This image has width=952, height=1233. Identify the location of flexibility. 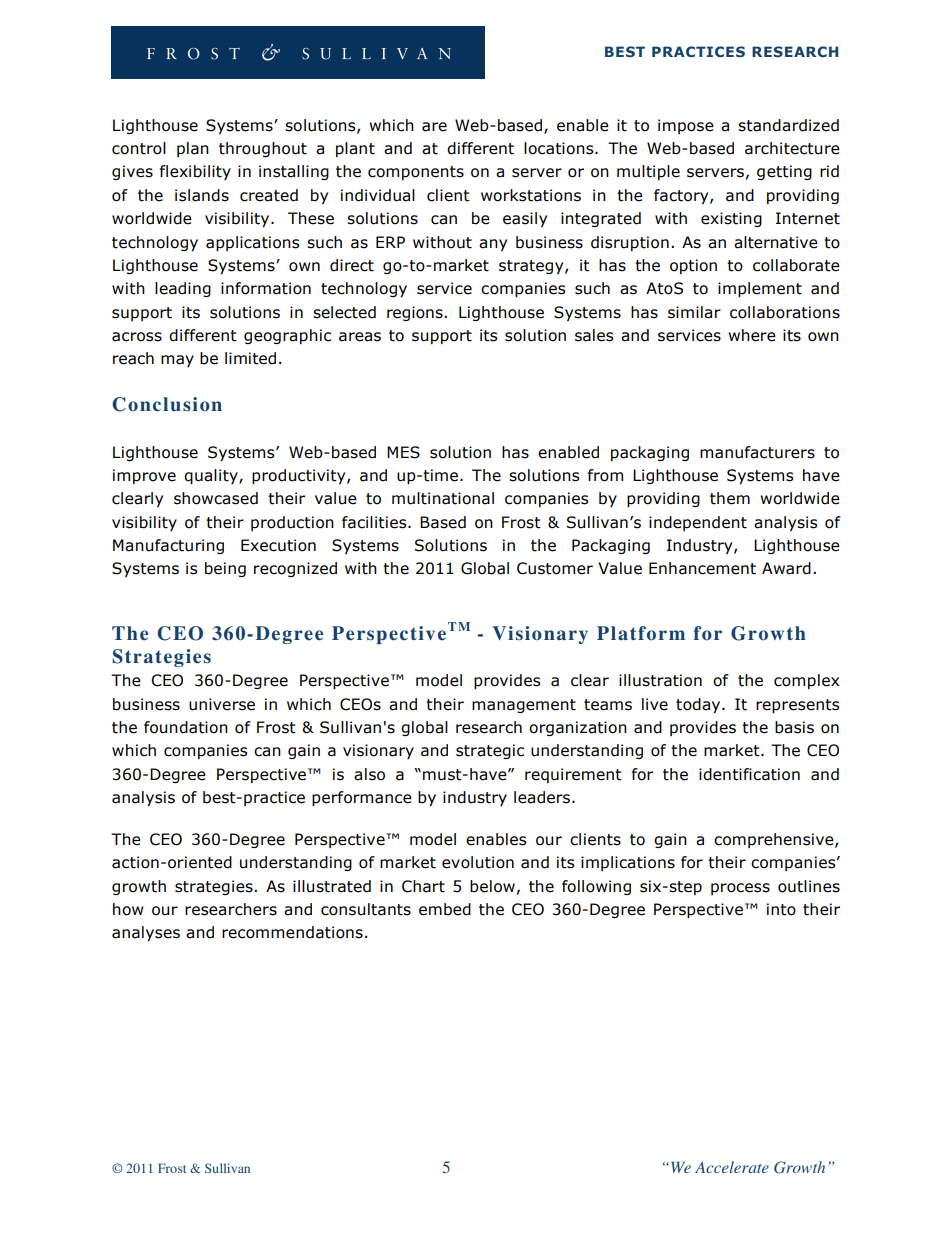
(195, 172).
